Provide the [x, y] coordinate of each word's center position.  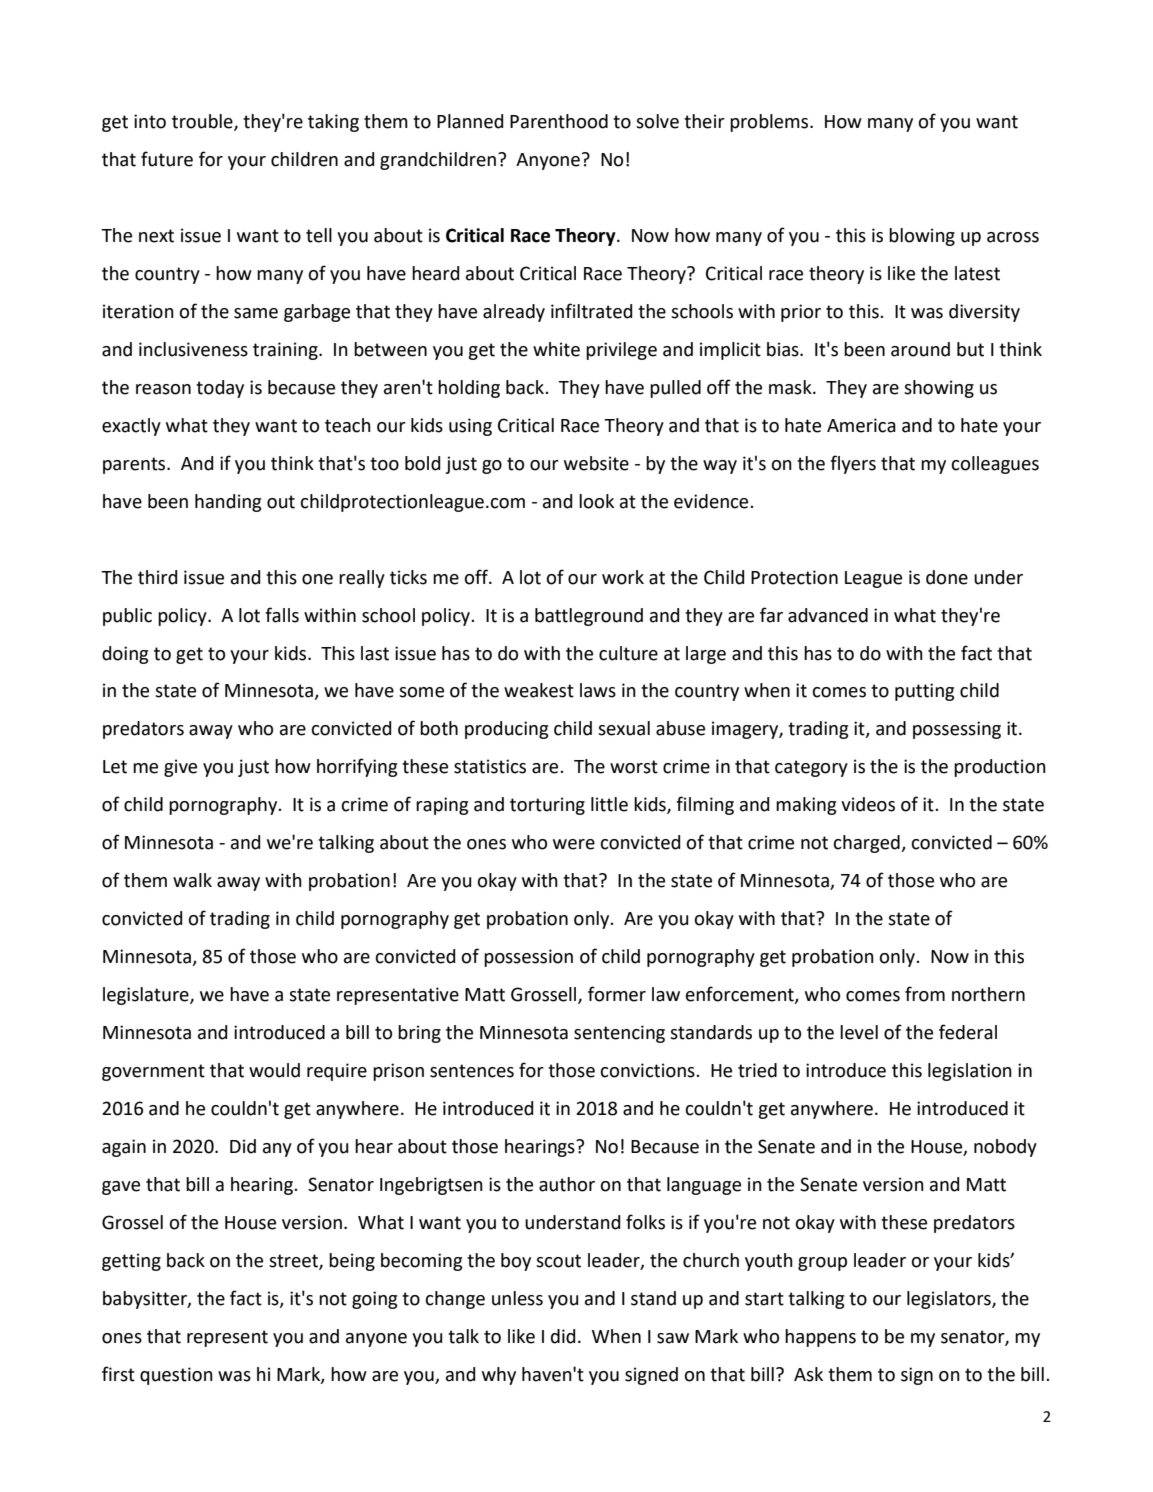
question [176, 1376]
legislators [950, 1300]
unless [517, 1298]
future [167, 159]
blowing [922, 237]
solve [657, 121]
